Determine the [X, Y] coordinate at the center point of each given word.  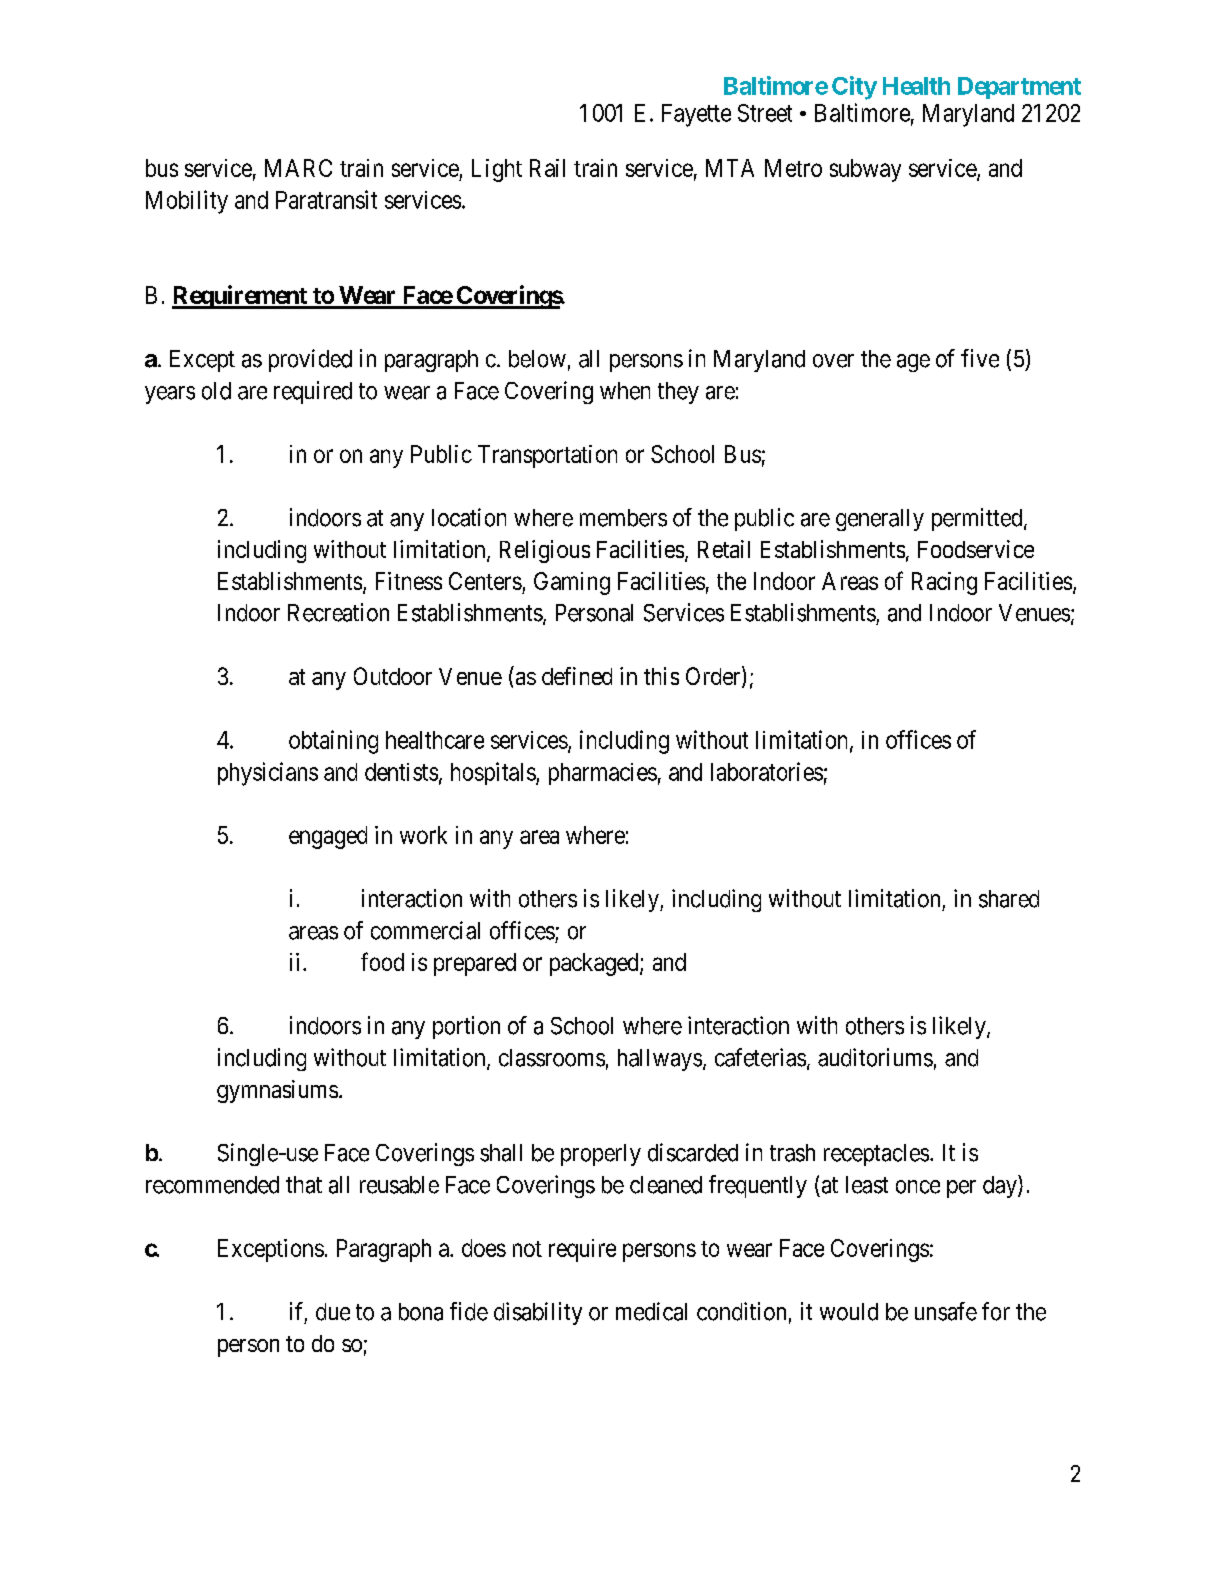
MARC [298, 168]
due [333, 1312]
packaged [595, 964]
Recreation [338, 612]
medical [651, 1311]
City [854, 88]
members [623, 518]
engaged [328, 837]
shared [1009, 899]
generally [880, 520]
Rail [547, 168]
